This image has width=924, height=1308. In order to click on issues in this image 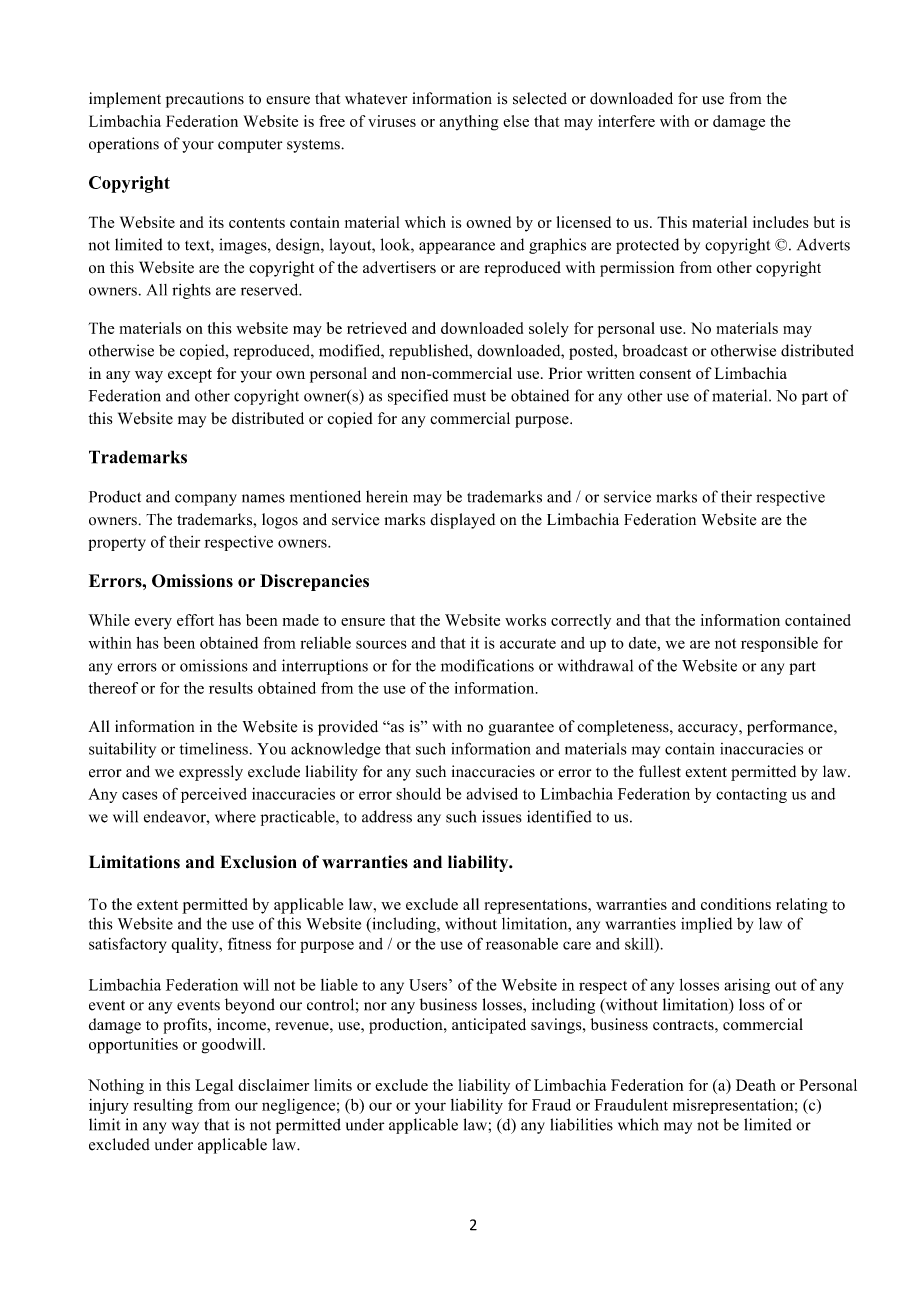, I will do `click(502, 816)`.
